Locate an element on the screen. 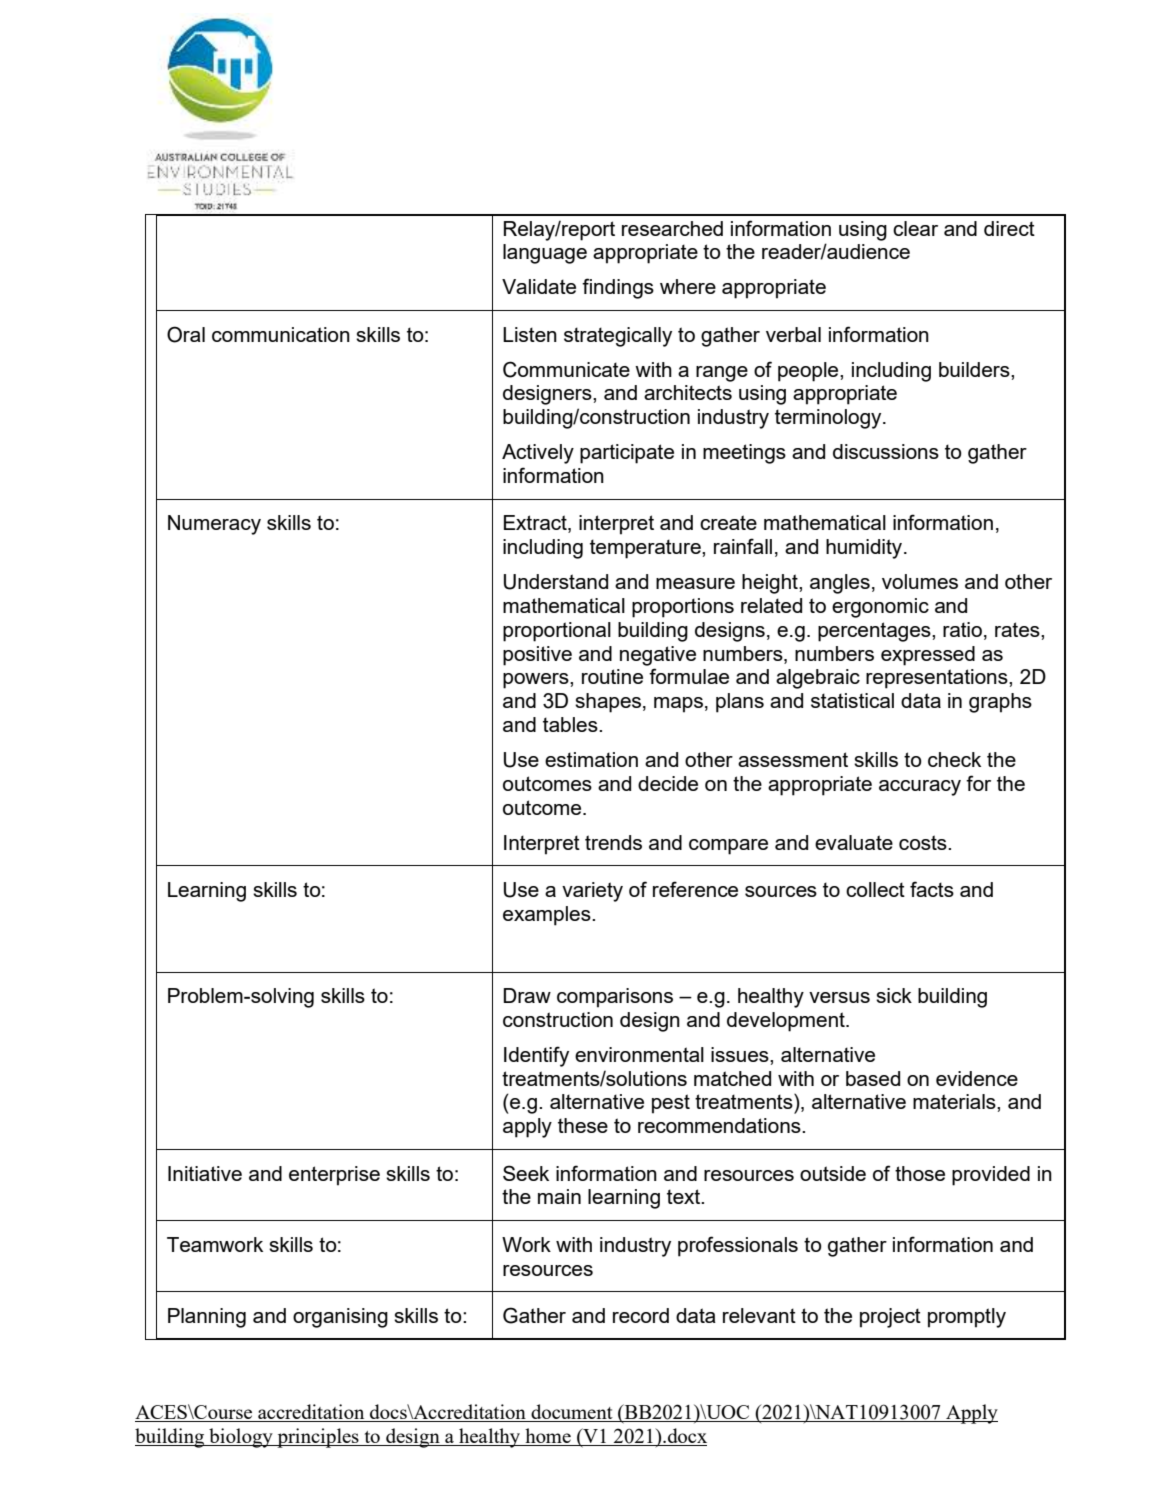 The width and height of the screenshot is (1150, 1489). costs is located at coordinates (924, 842).
